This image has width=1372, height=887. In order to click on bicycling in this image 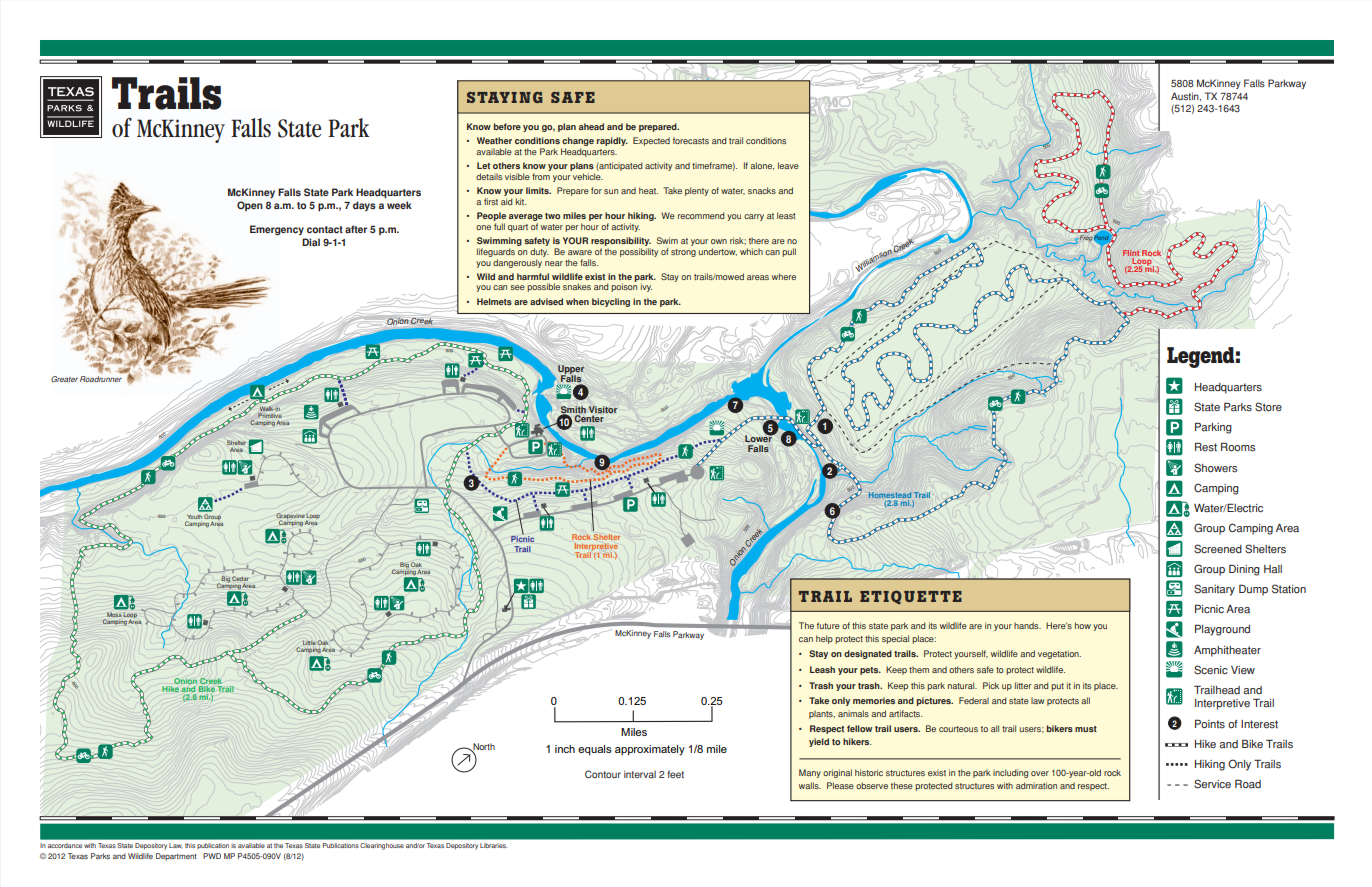, I will do `click(611, 302)`.
